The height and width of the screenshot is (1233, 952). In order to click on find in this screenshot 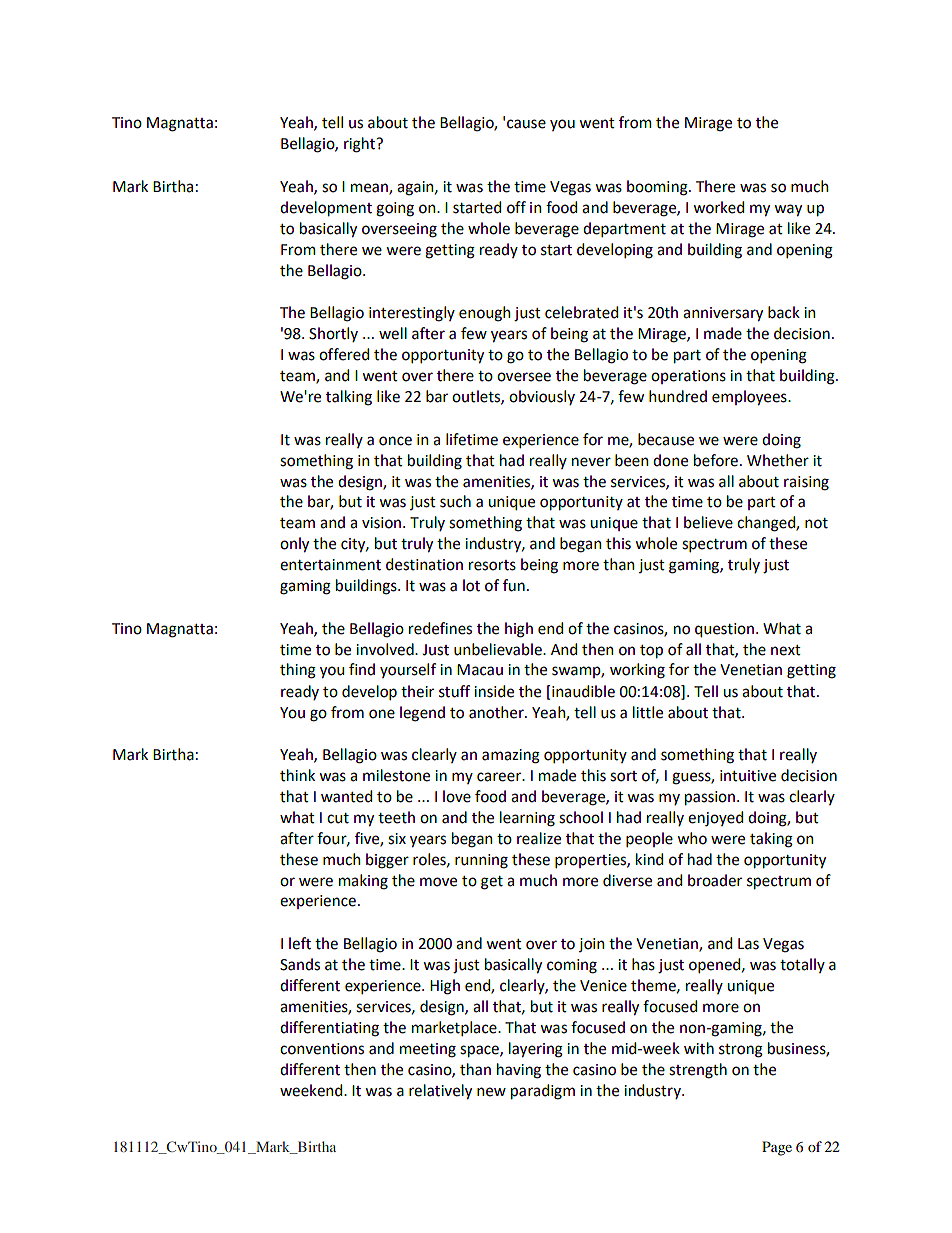, I will do `click(362, 669)`.
